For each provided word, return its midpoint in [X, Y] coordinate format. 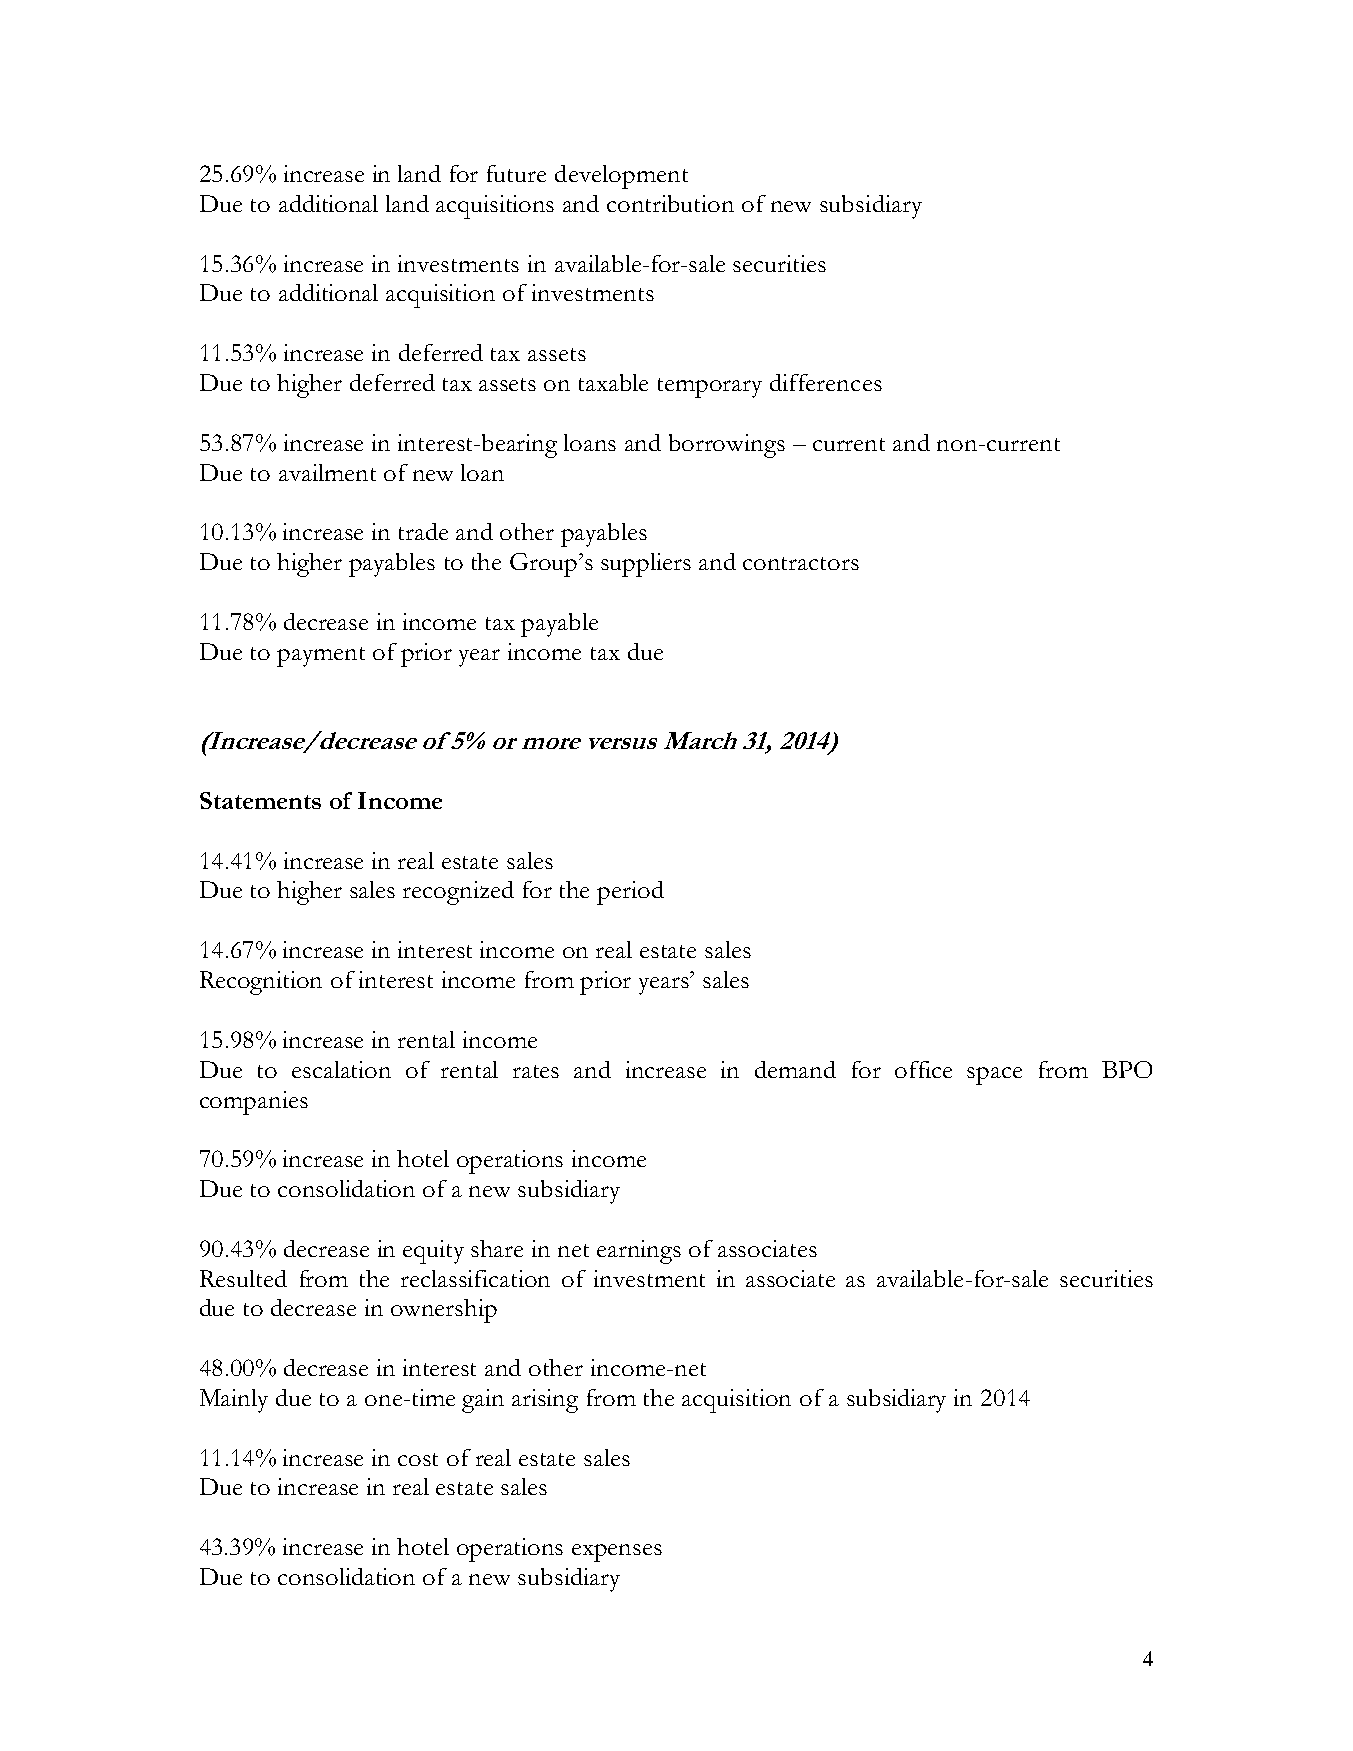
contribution [670, 203]
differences [826, 382]
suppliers [646, 565]
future [516, 173]
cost [418, 1459]
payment [321, 657]
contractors [801, 563]
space [994, 1076]
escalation [341, 1069]
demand [795, 1069]
